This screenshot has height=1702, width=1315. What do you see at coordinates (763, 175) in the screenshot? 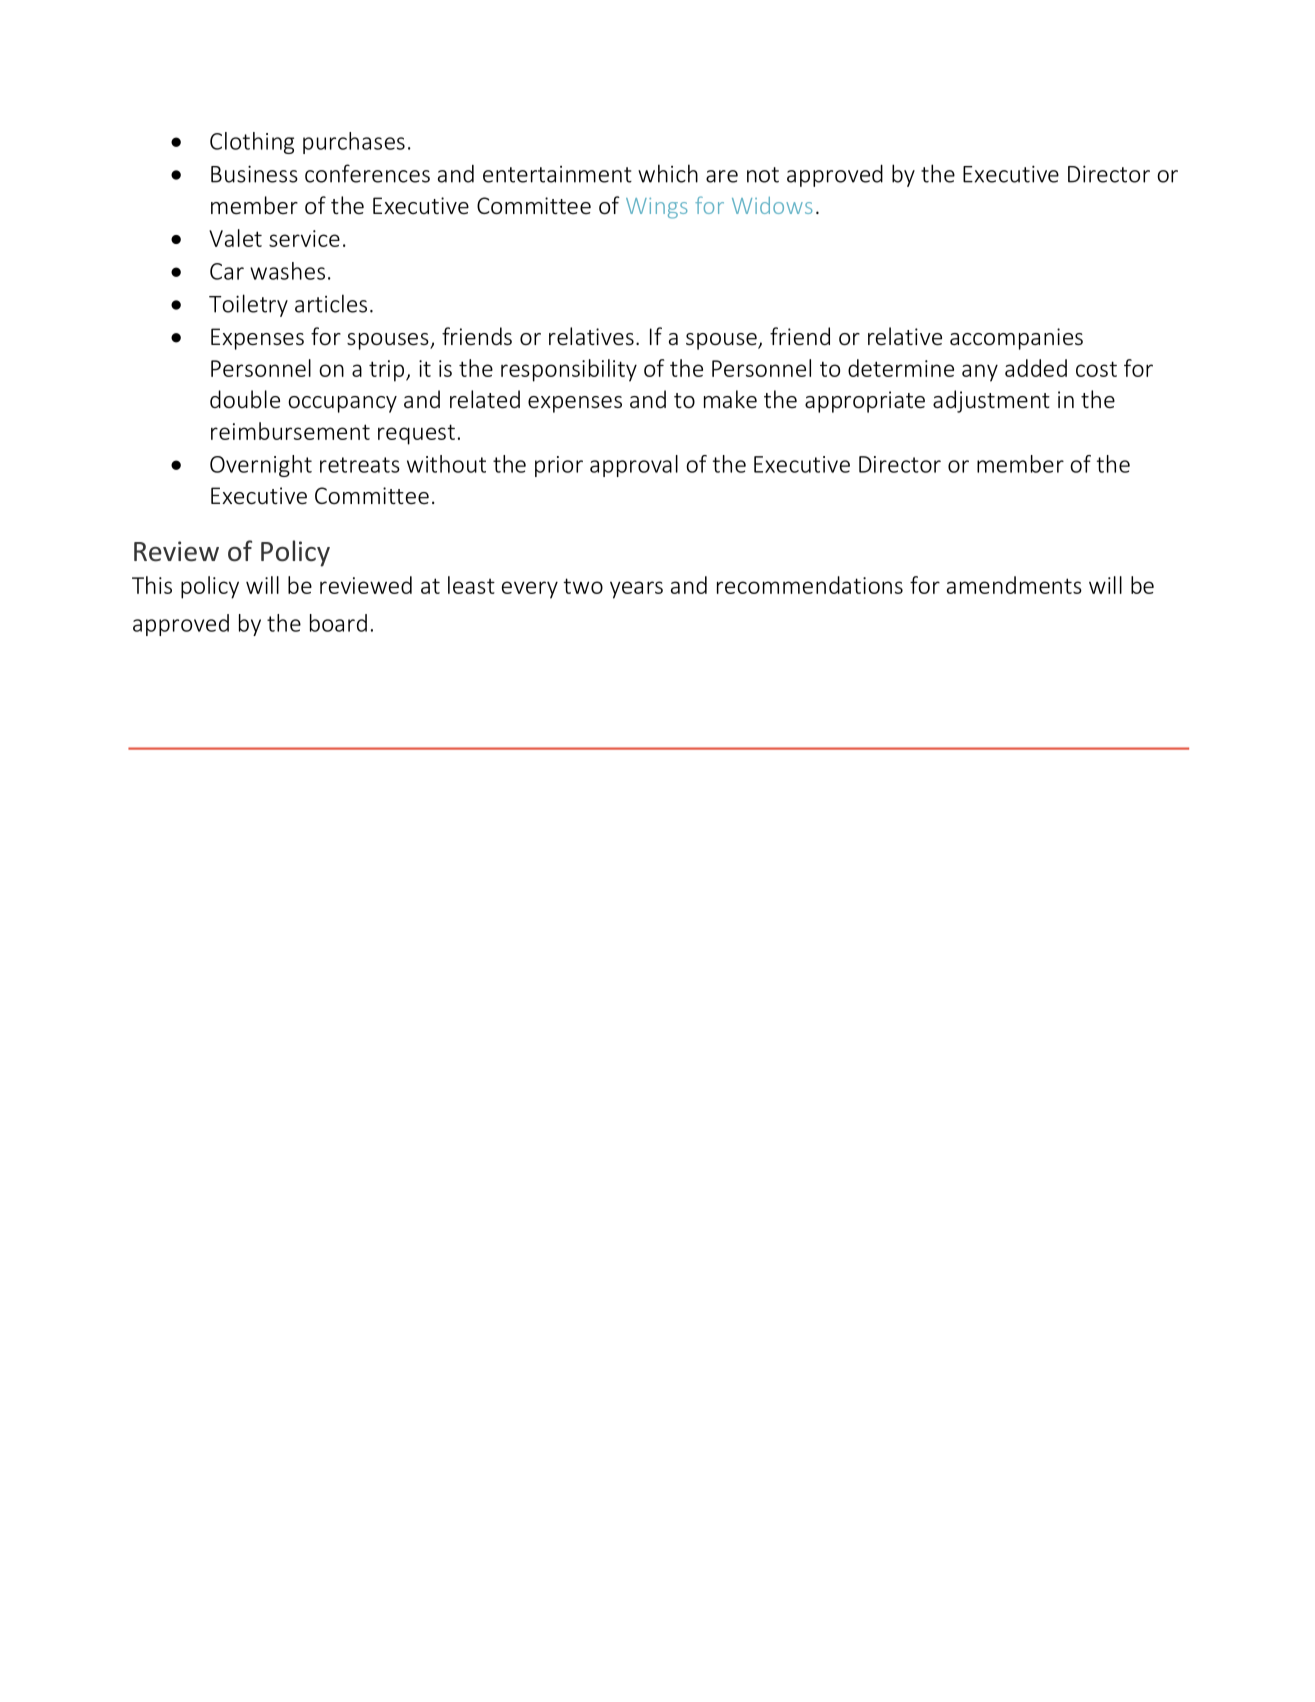
I see `not` at bounding box center [763, 175].
